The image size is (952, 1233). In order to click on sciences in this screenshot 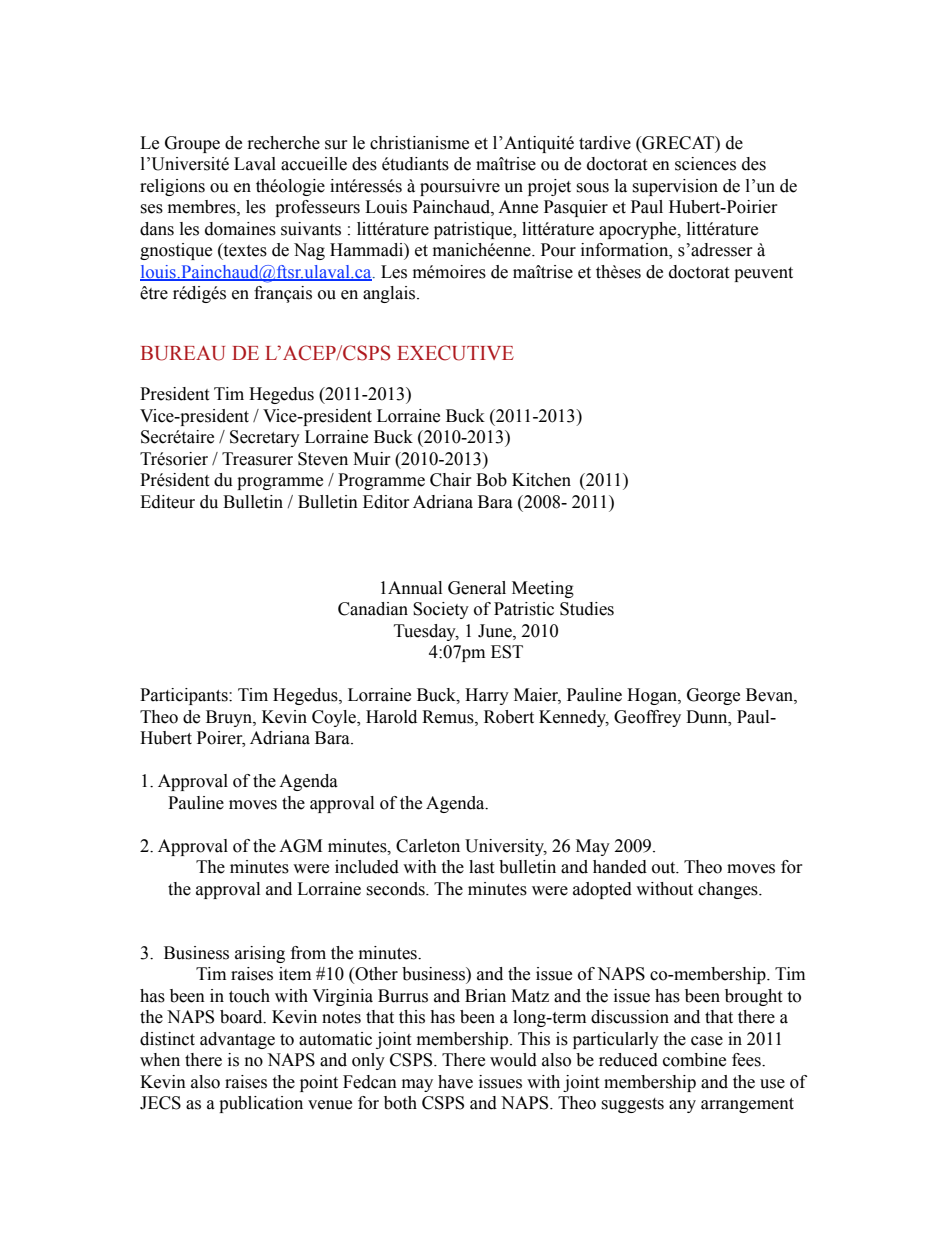, I will do `click(705, 164)`.
